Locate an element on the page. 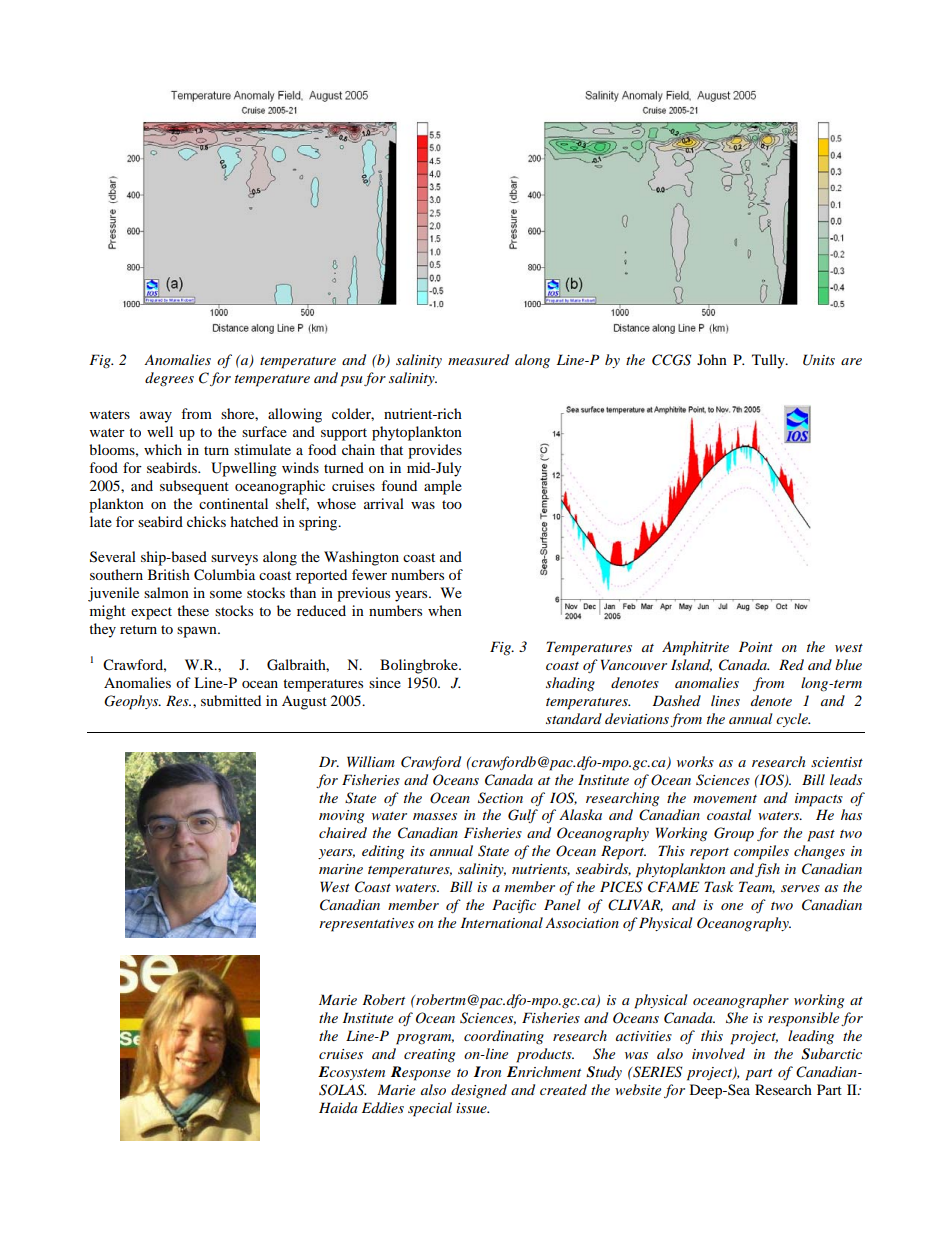  when is located at coordinates (445, 610).
